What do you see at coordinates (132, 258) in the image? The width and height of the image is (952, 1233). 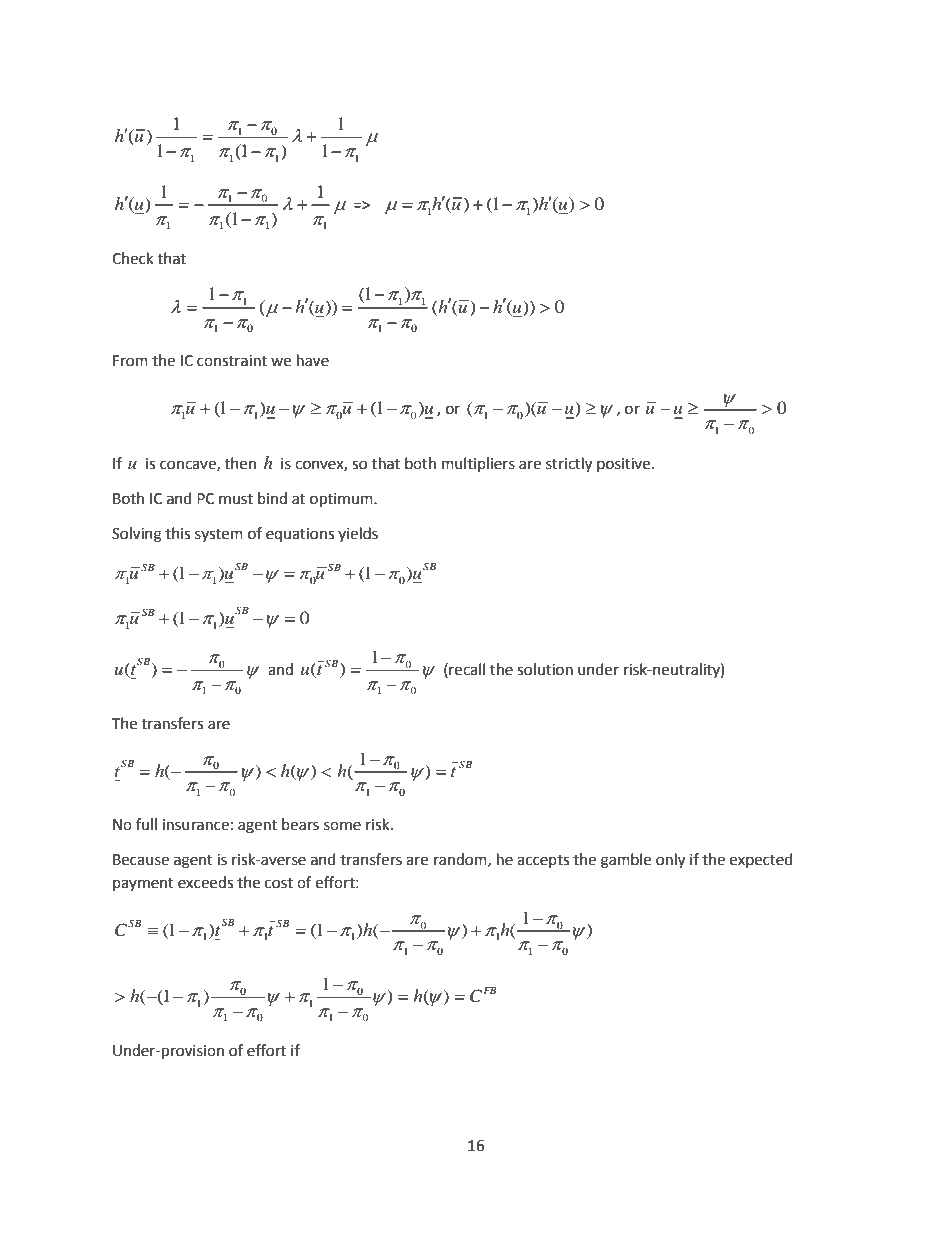 I see `Check` at bounding box center [132, 258].
